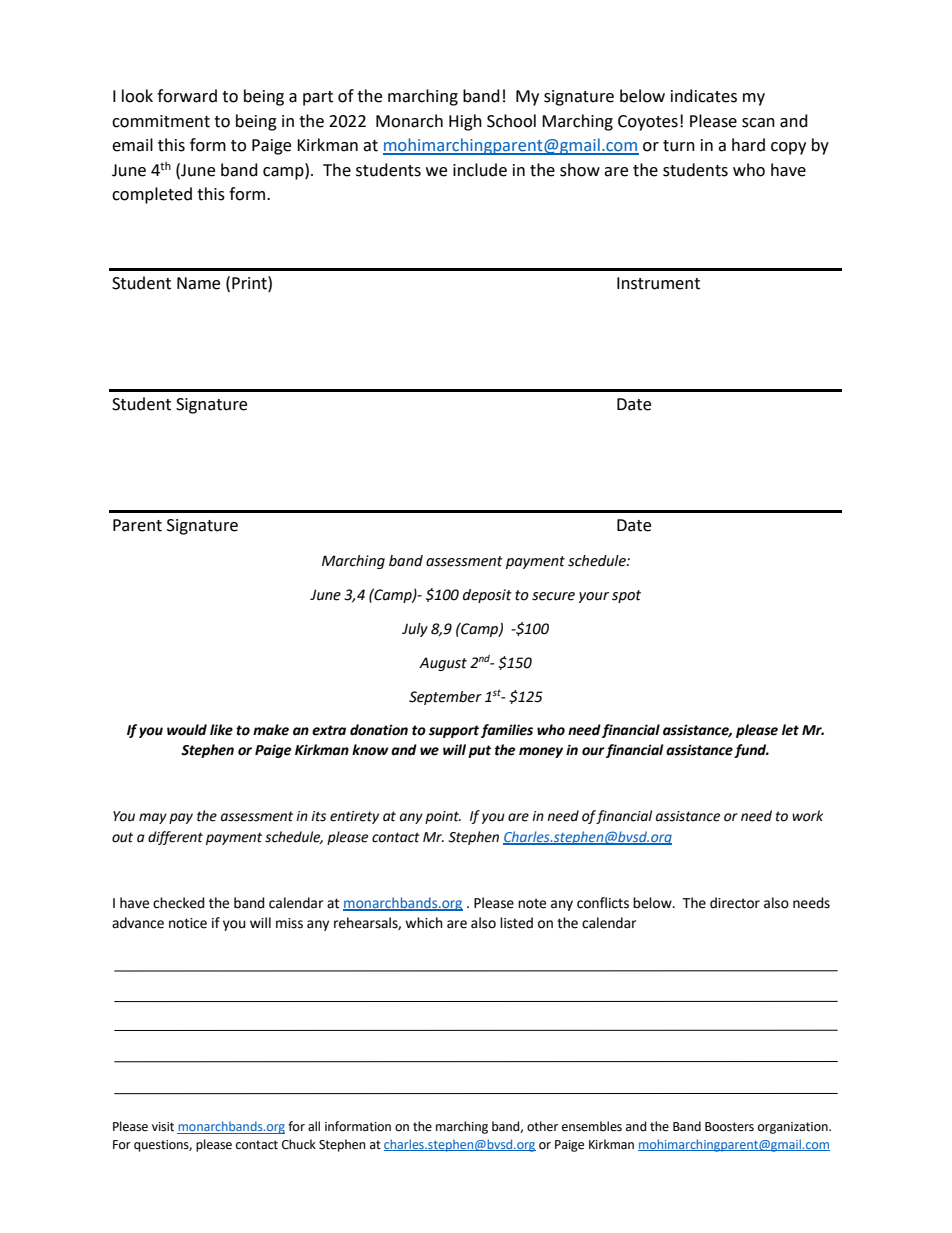 This screenshot has height=1233, width=952. Describe the element at coordinates (542, 1126) in the screenshot. I see `other` at that location.
